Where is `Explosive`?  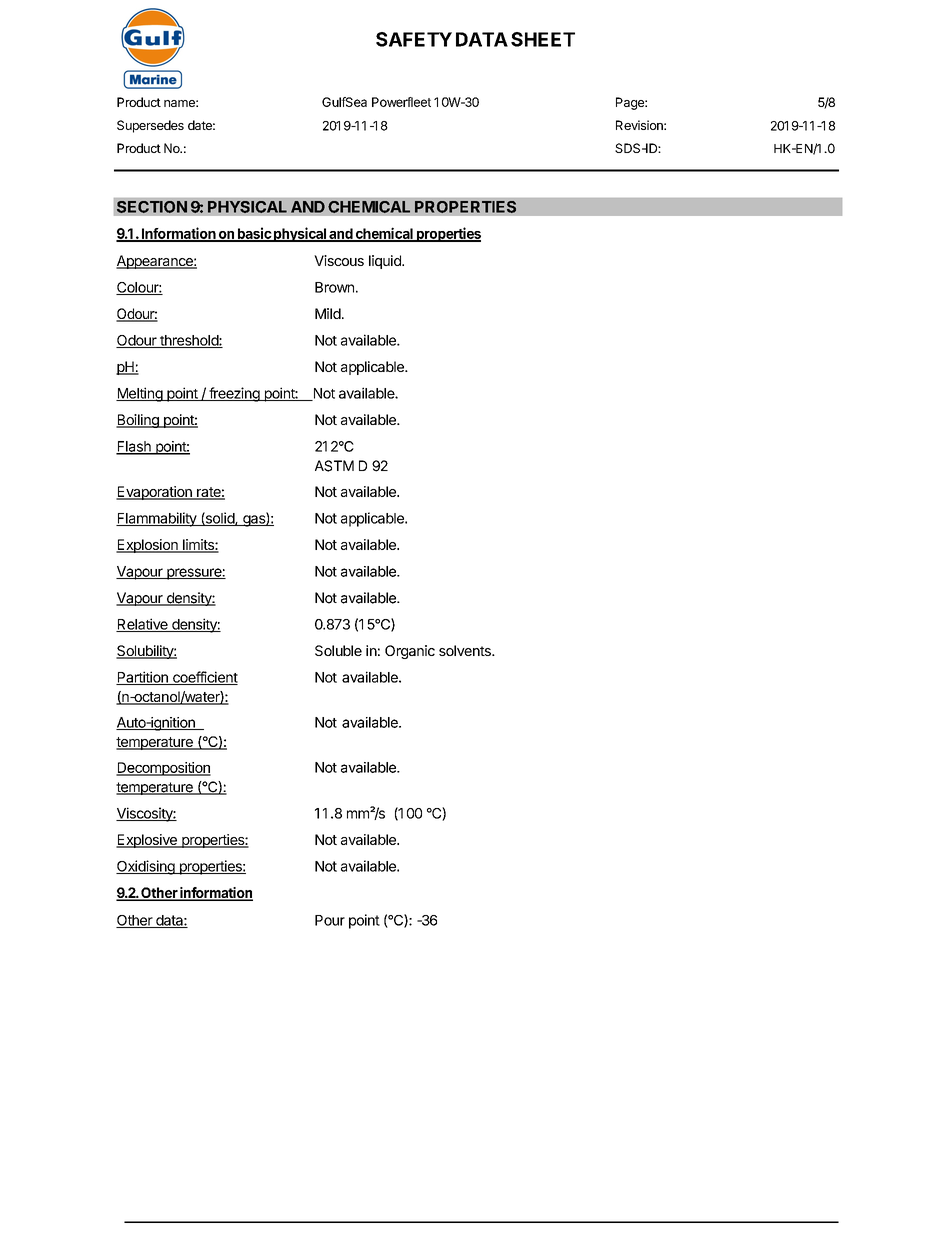
Explosive is located at coordinates (147, 841).
